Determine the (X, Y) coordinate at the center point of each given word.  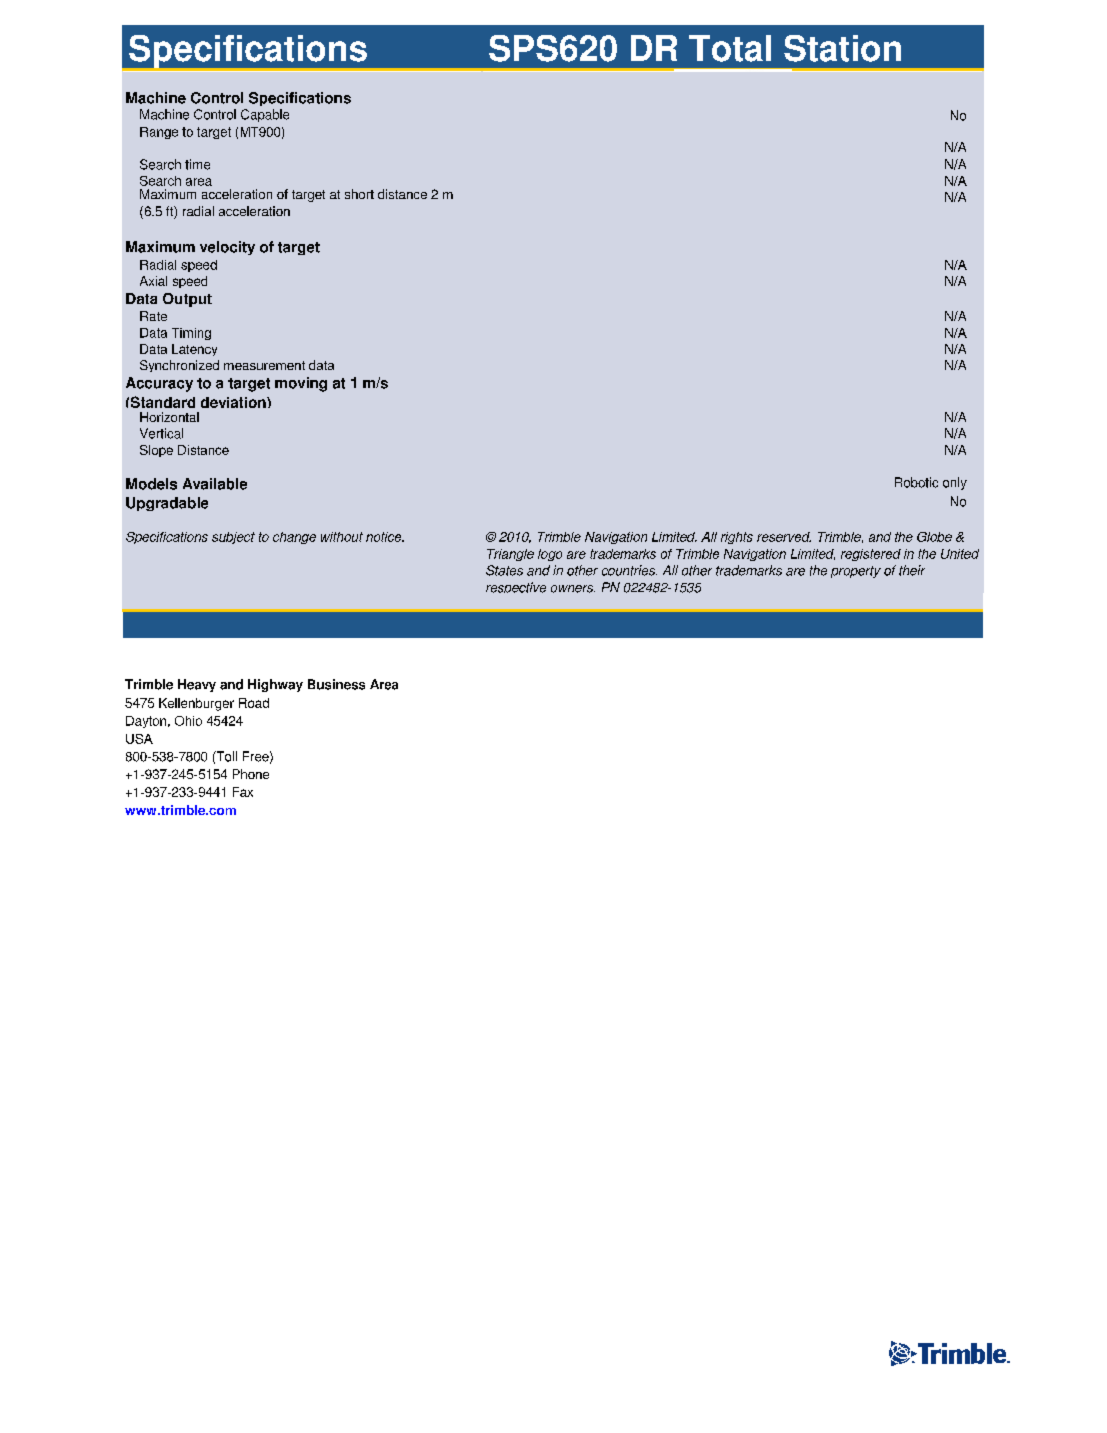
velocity (227, 248)
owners (573, 589)
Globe (934, 537)
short (359, 194)
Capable (265, 115)
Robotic (916, 482)
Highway (275, 685)
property (856, 572)
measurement (264, 365)
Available (215, 484)
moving (301, 384)
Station (842, 48)
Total (730, 48)
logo (550, 555)
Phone (251, 774)
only (955, 483)
